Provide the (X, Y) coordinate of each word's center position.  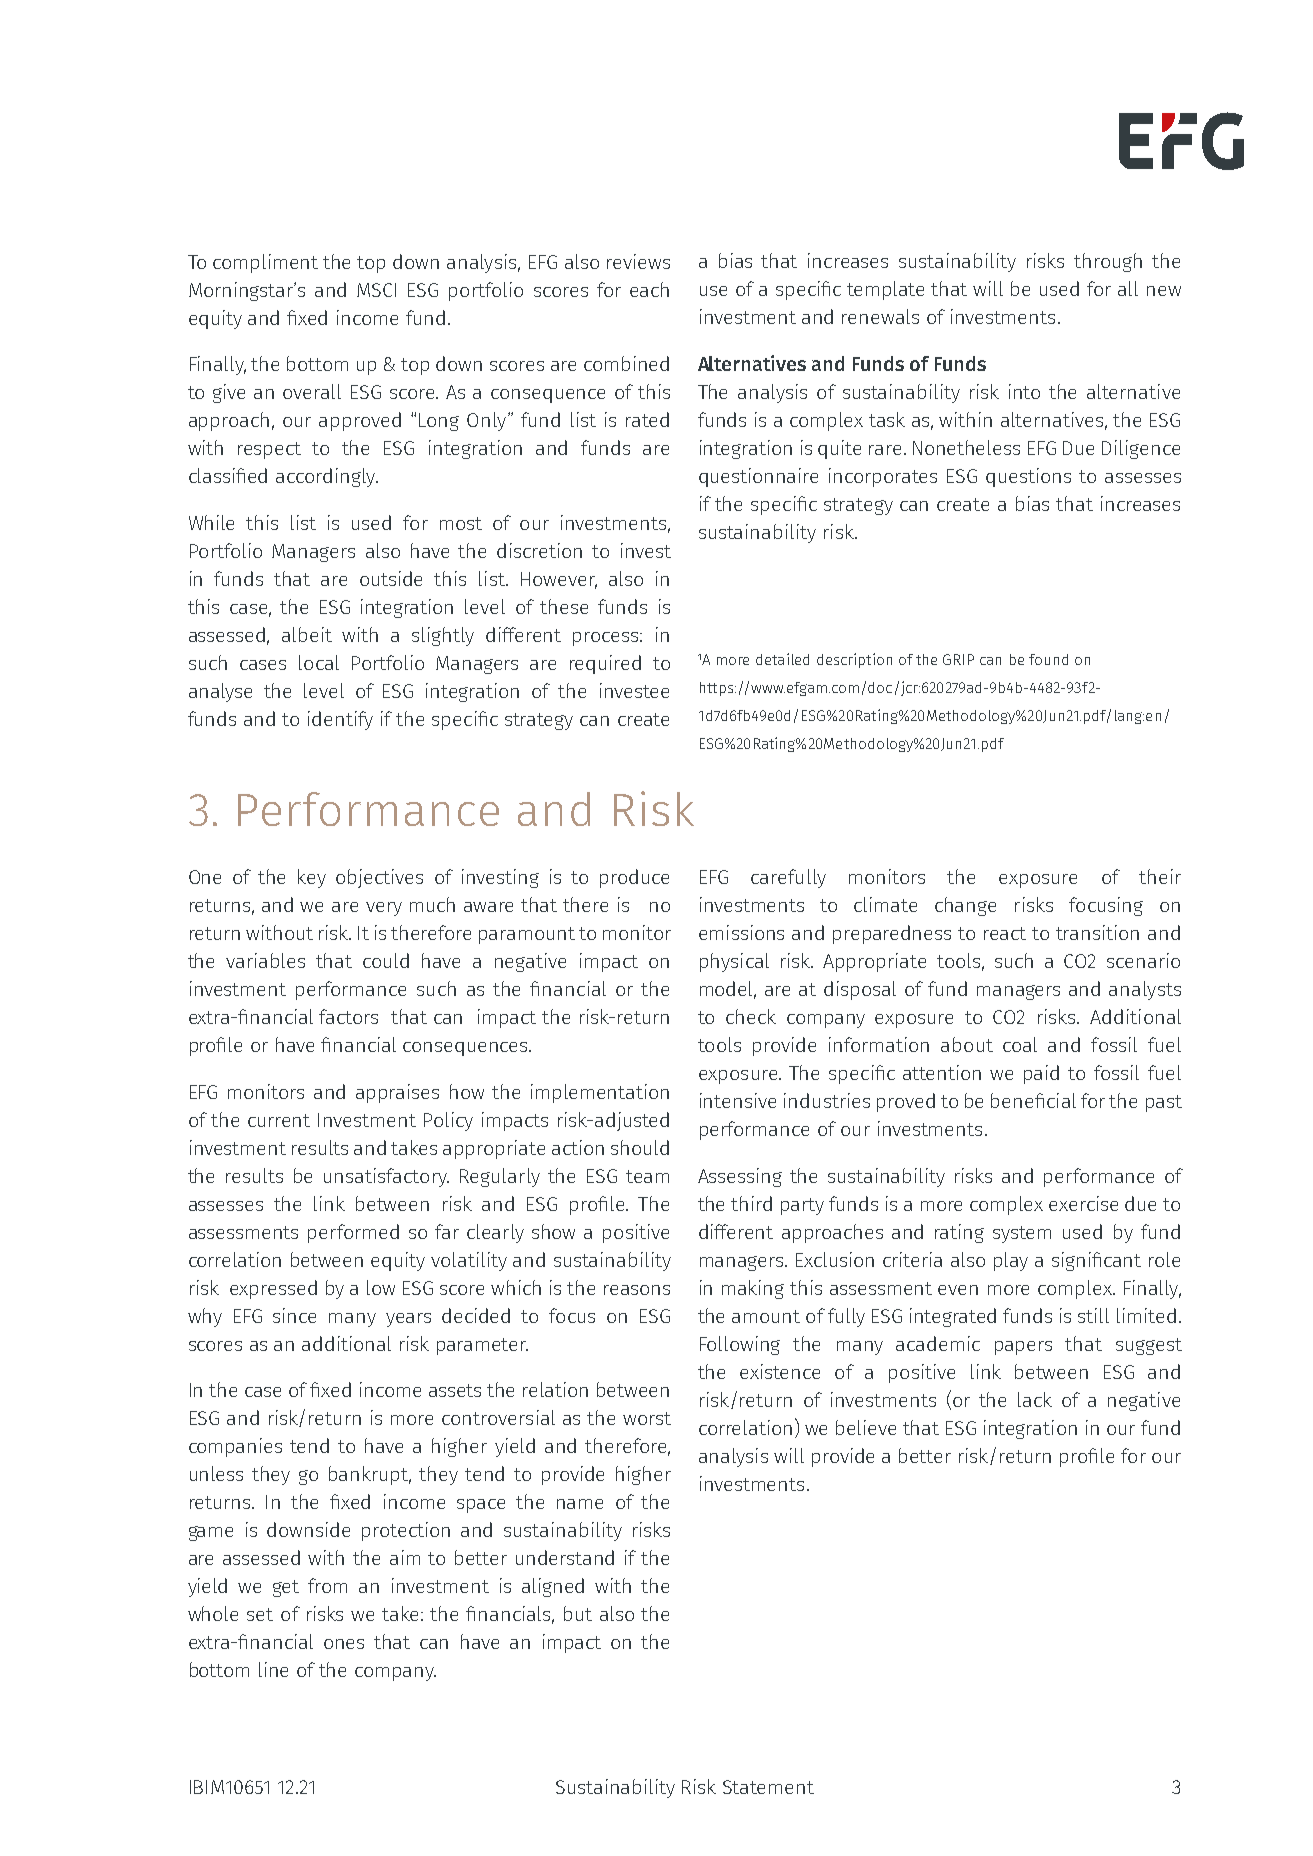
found (1048, 659)
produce (634, 878)
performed (353, 1233)
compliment (265, 263)
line (273, 1669)
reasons (637, 1290)
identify (340, 720)
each (649, 289)
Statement (768, 1787)
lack (1035, 1399)
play (1011, 1261)
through (1108, 262)
